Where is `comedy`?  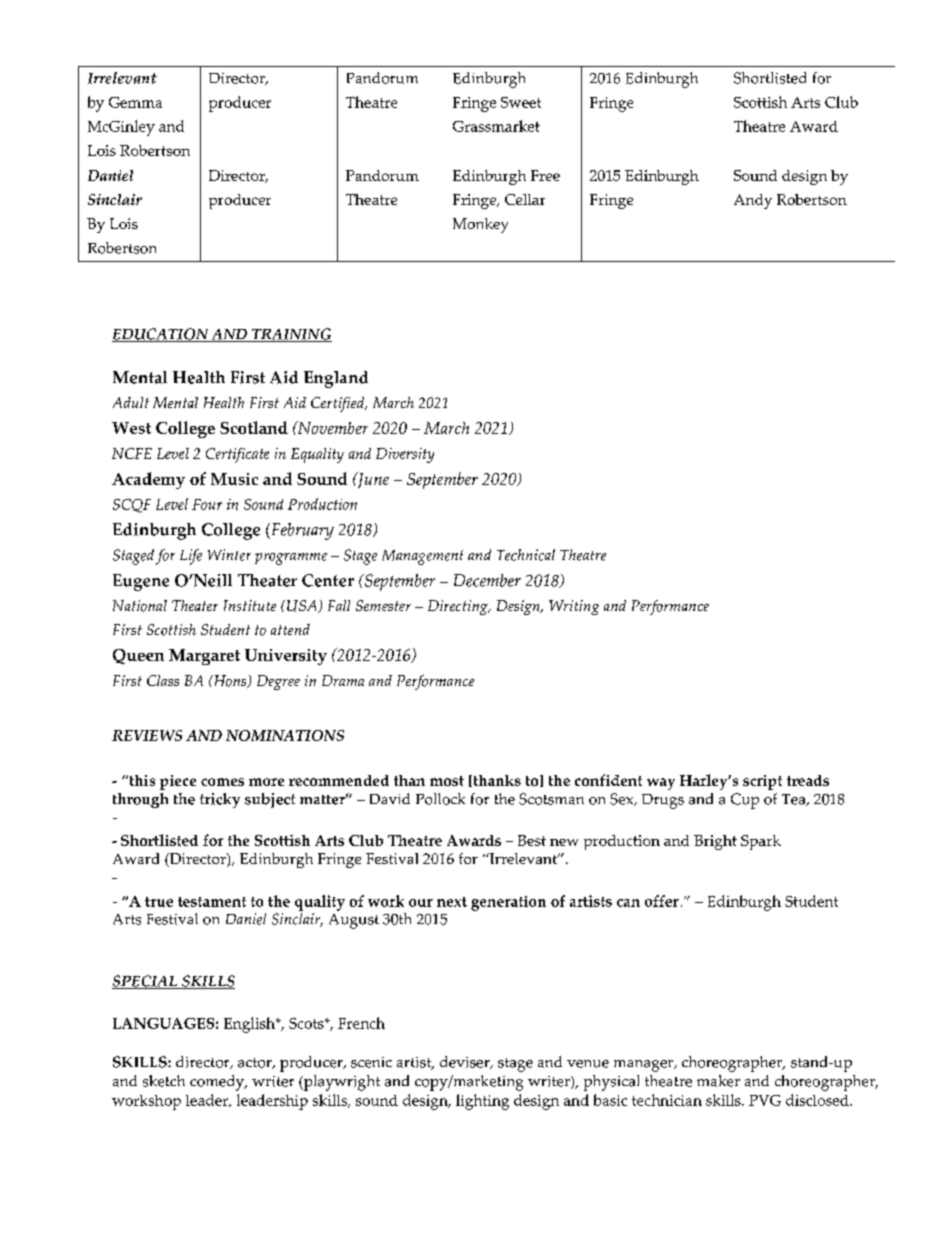
comedy is located at coordinates (218, 1083).
